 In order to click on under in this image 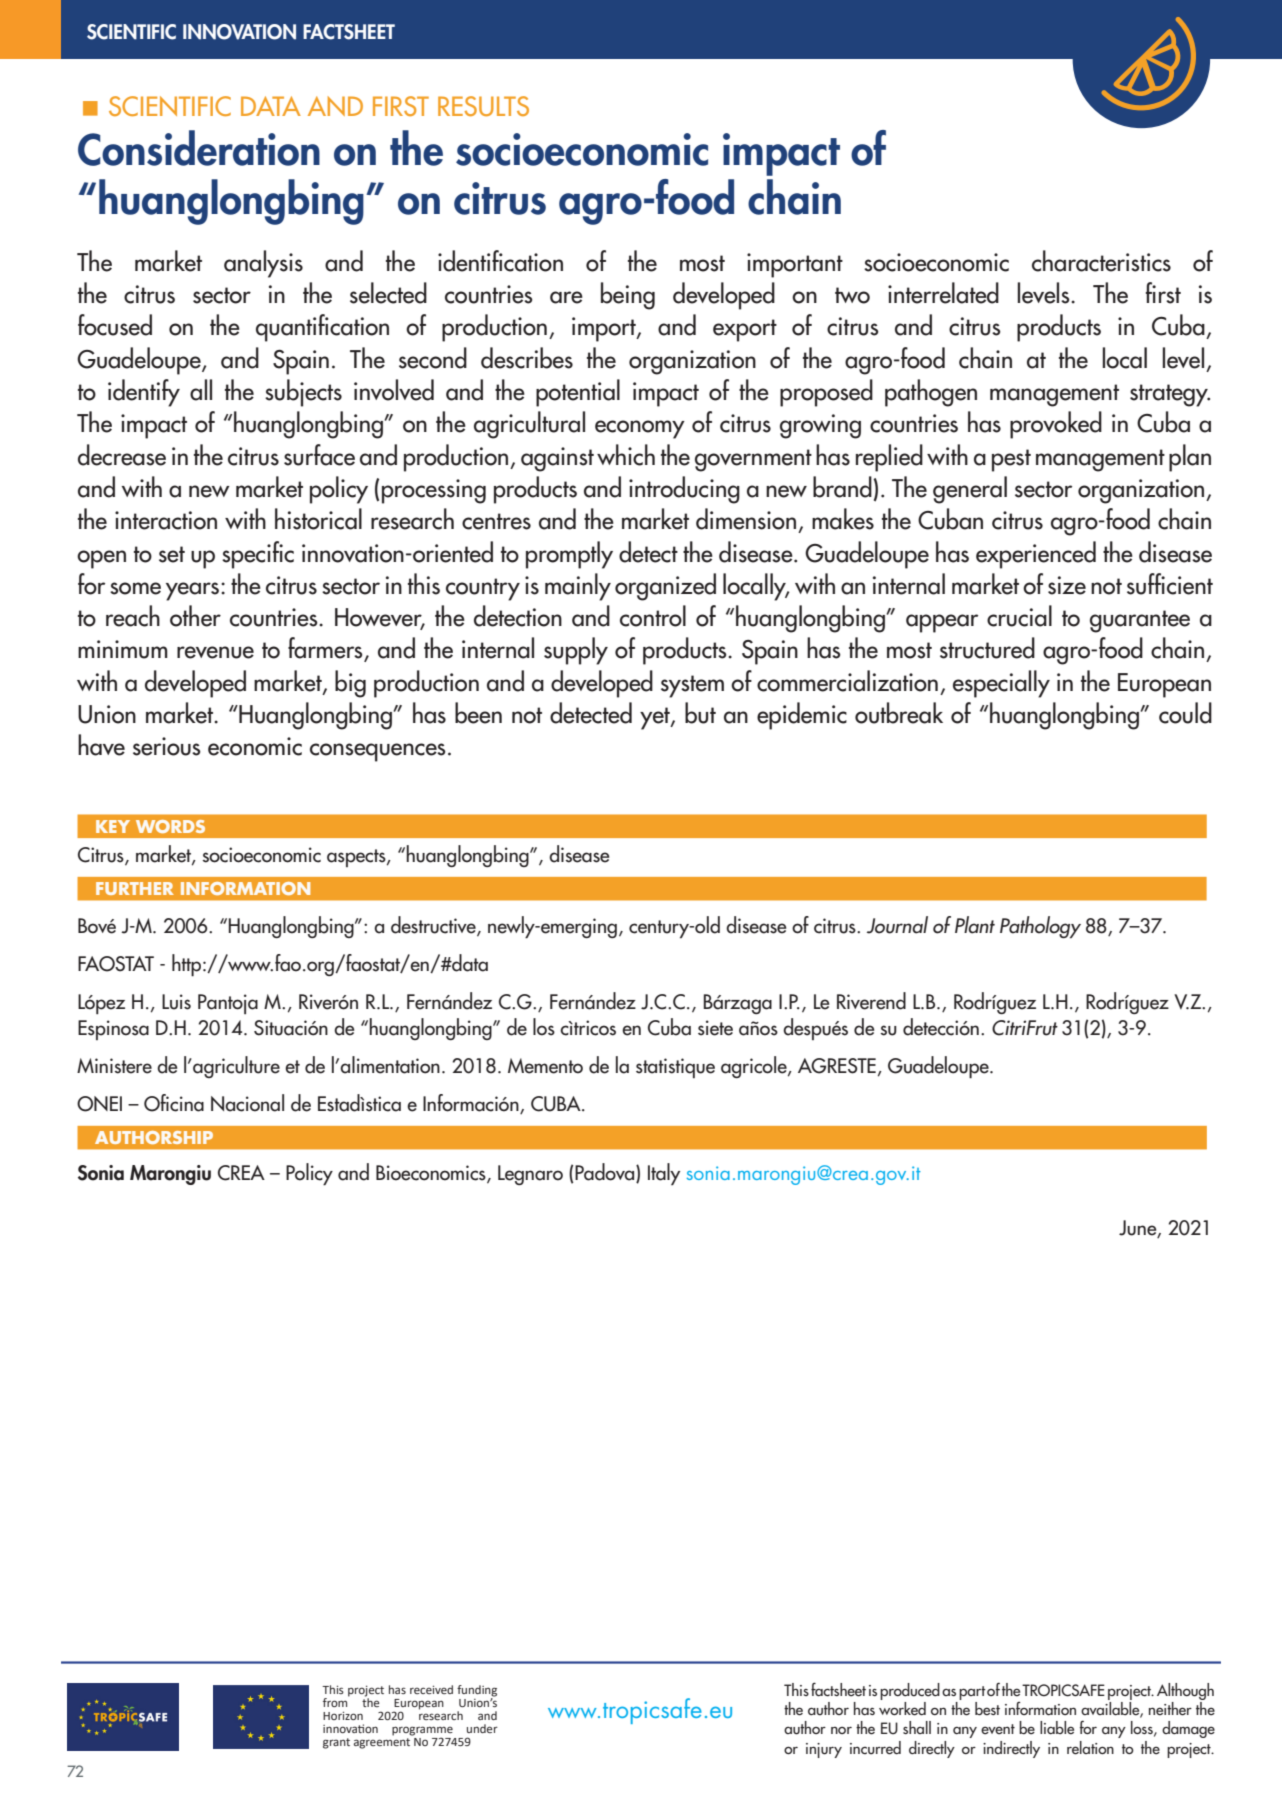, I will do `click(482, 1728)`.
